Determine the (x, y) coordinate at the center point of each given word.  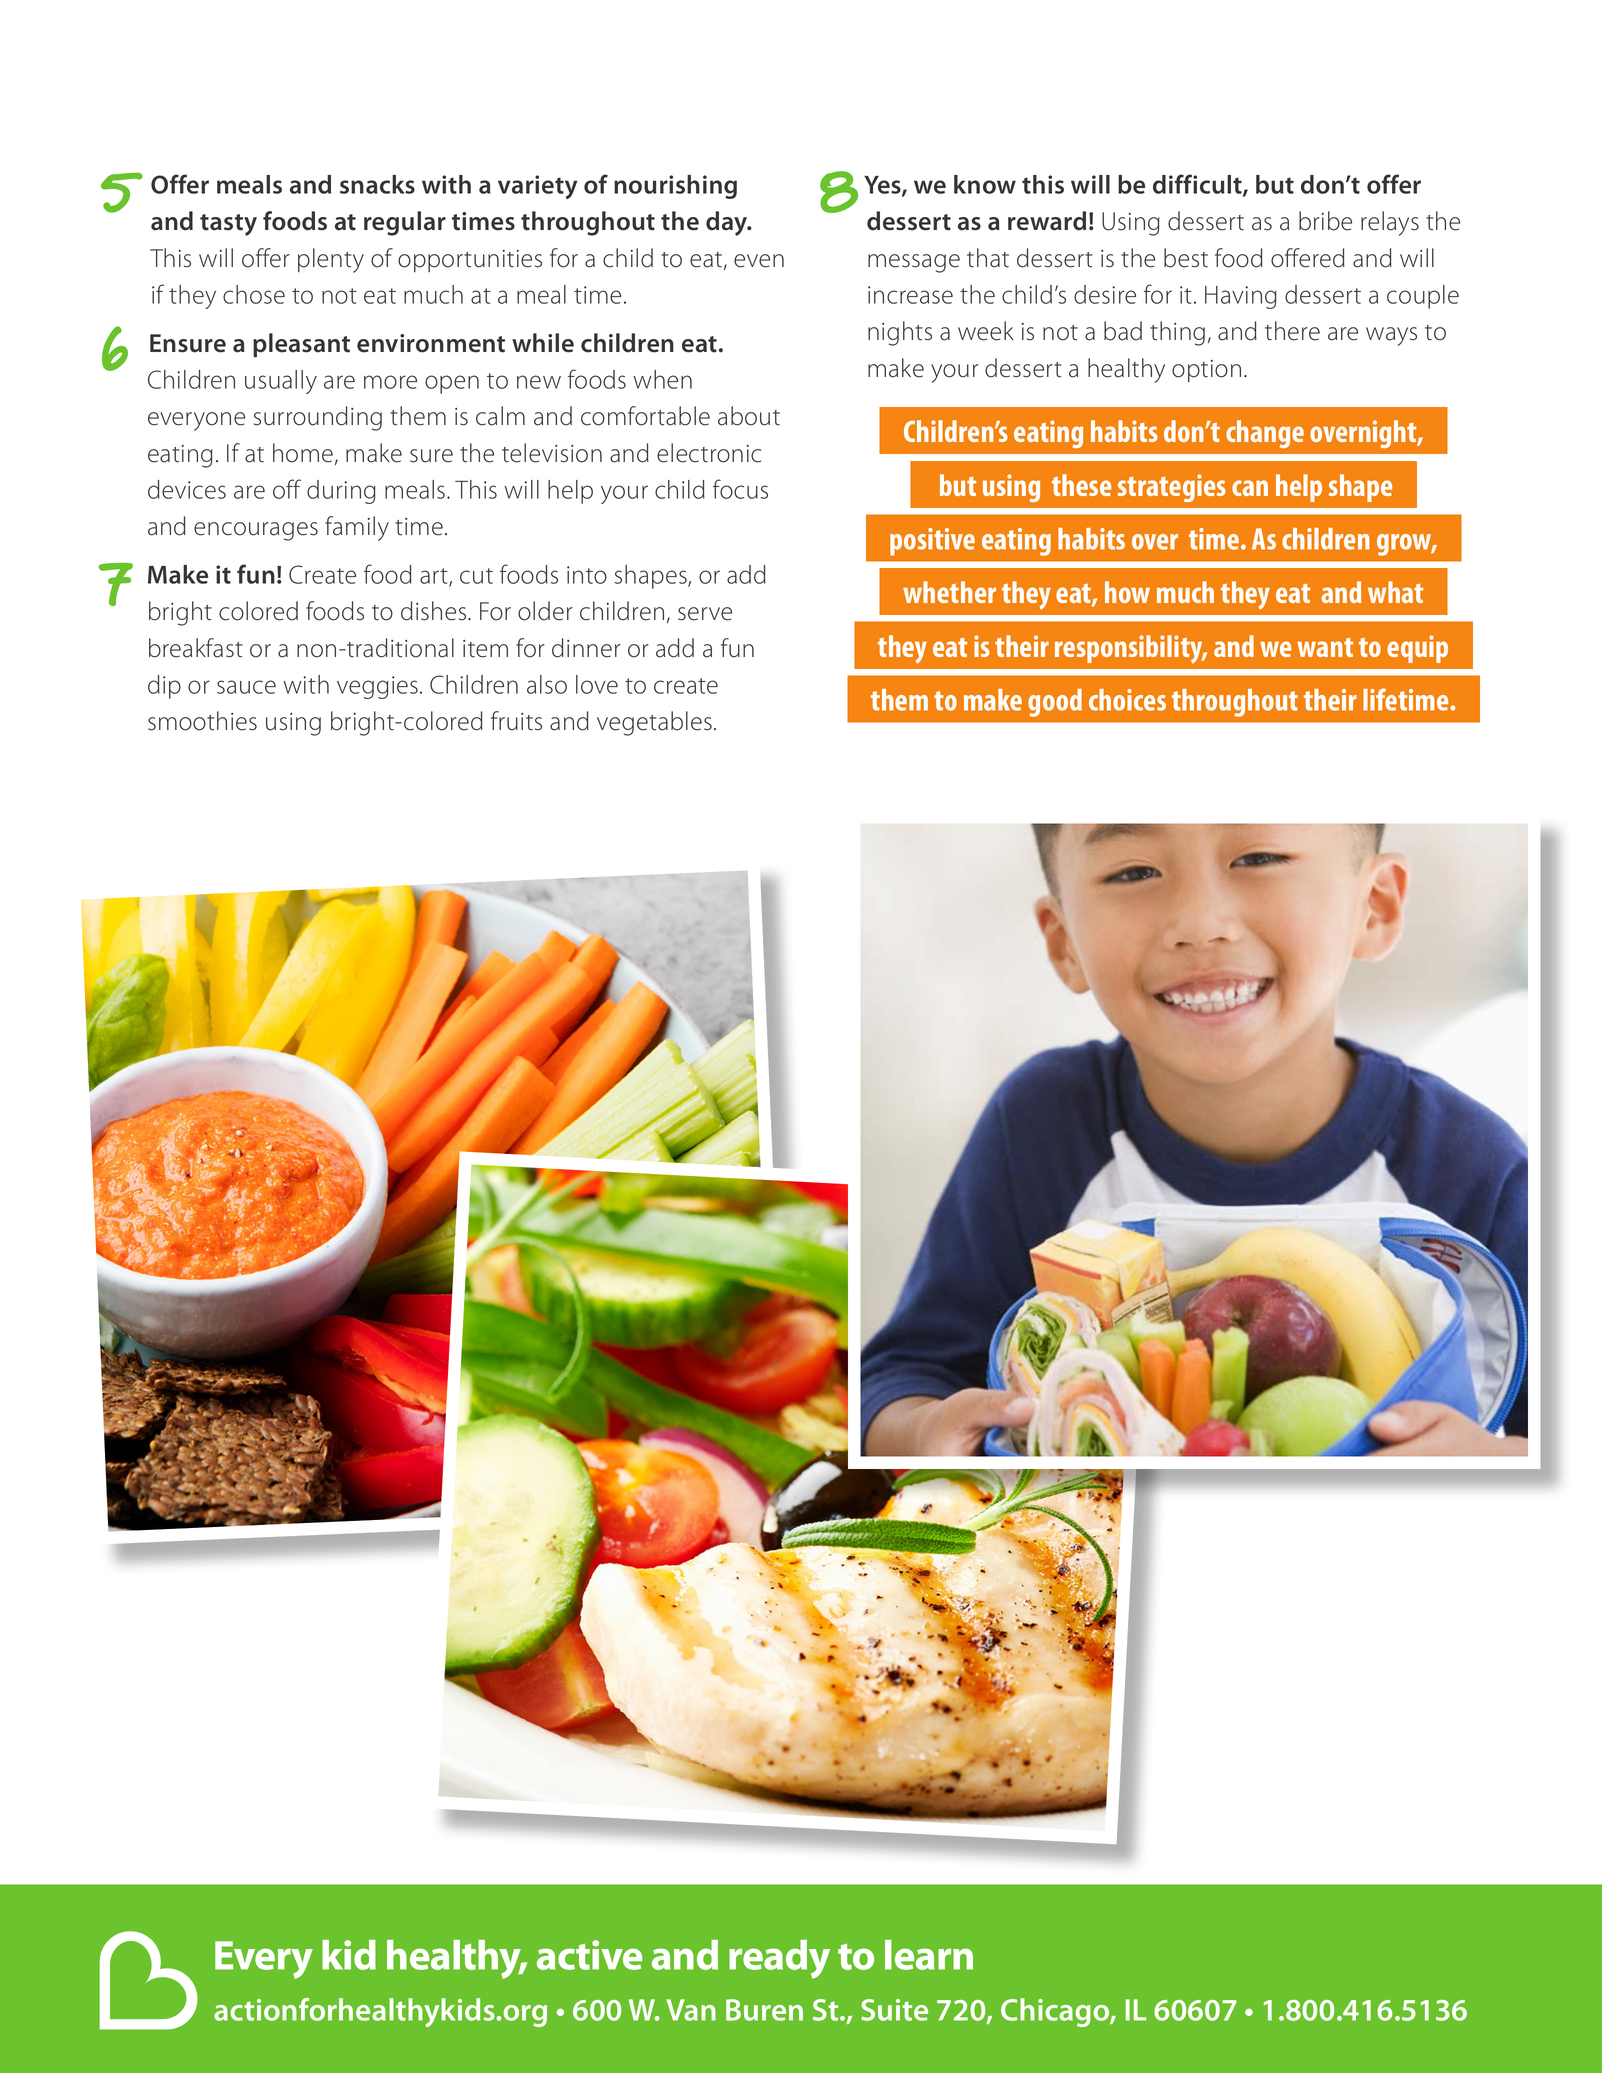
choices (1127, 700)
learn (929, 1955)
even (759, 261)
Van (691, 2010)
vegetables (654, 723)
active (589, 1955)
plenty (331, 260)
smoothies (202, 721)
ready (779, 1959)
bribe (1325, 221)
